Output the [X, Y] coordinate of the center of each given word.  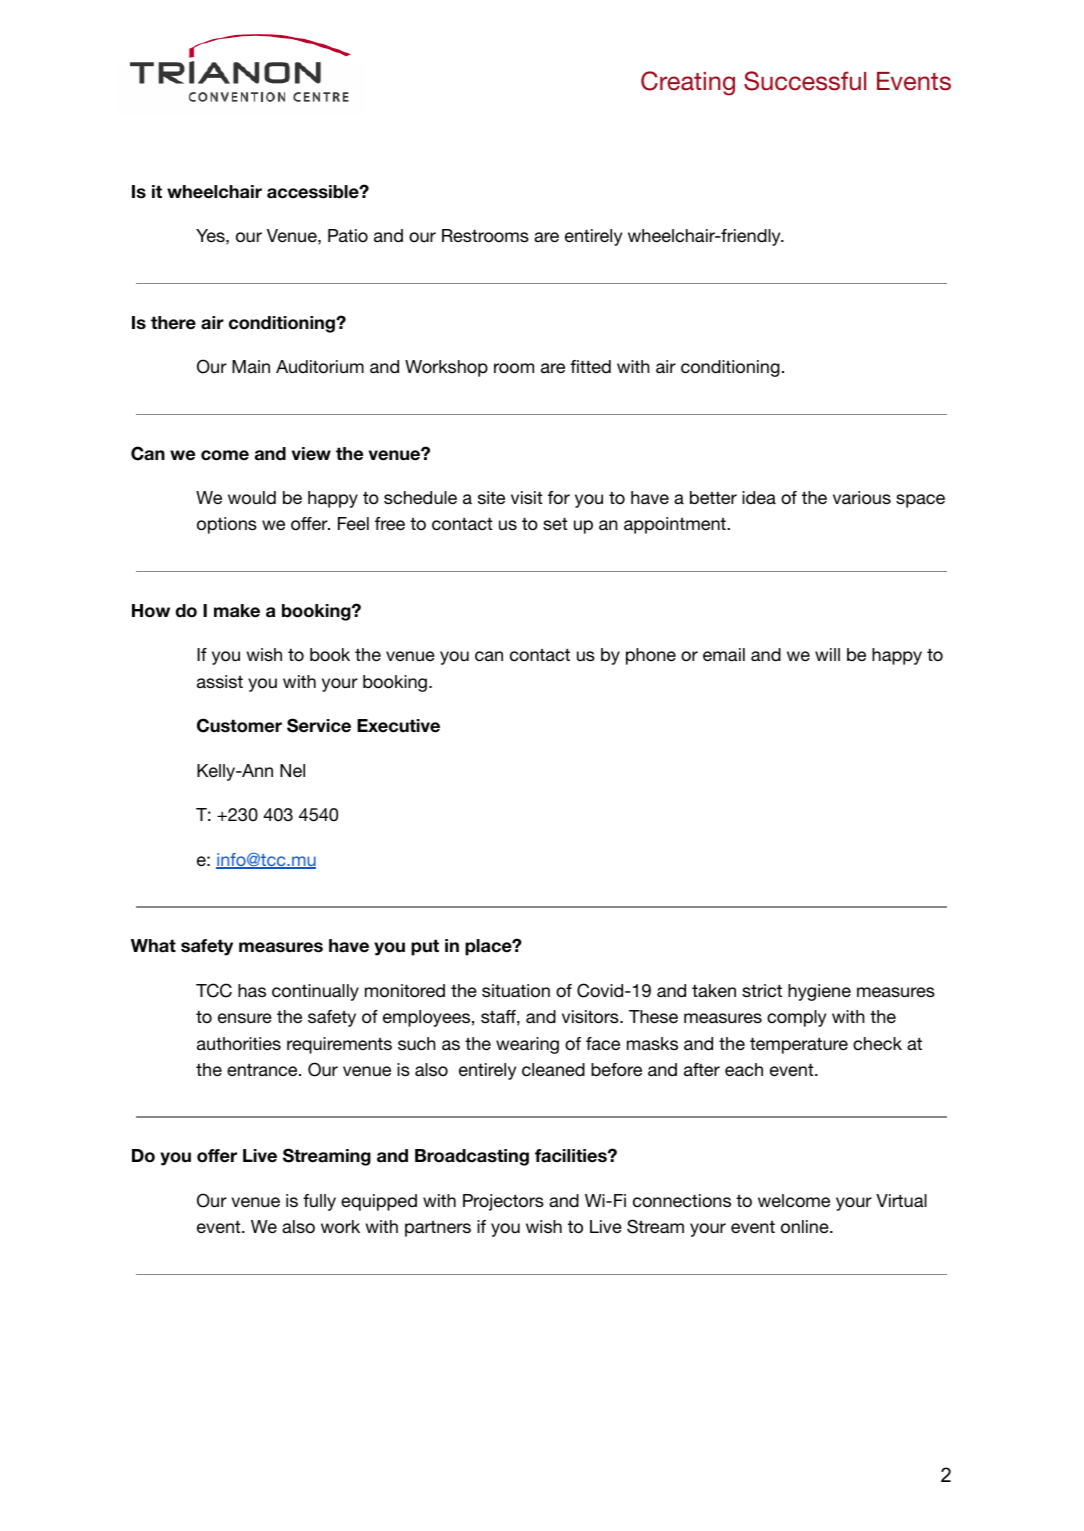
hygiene [819, 992]
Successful [805, 81]
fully [319, 1202]
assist [220, 681]
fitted [590, 366]
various [862, 498]
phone [651, 656]
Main [251, 366]
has [252, 990]
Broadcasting [472, 1157]
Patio [348, 235]
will [827, 654]
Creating [688, 83]
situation [516, 991]
